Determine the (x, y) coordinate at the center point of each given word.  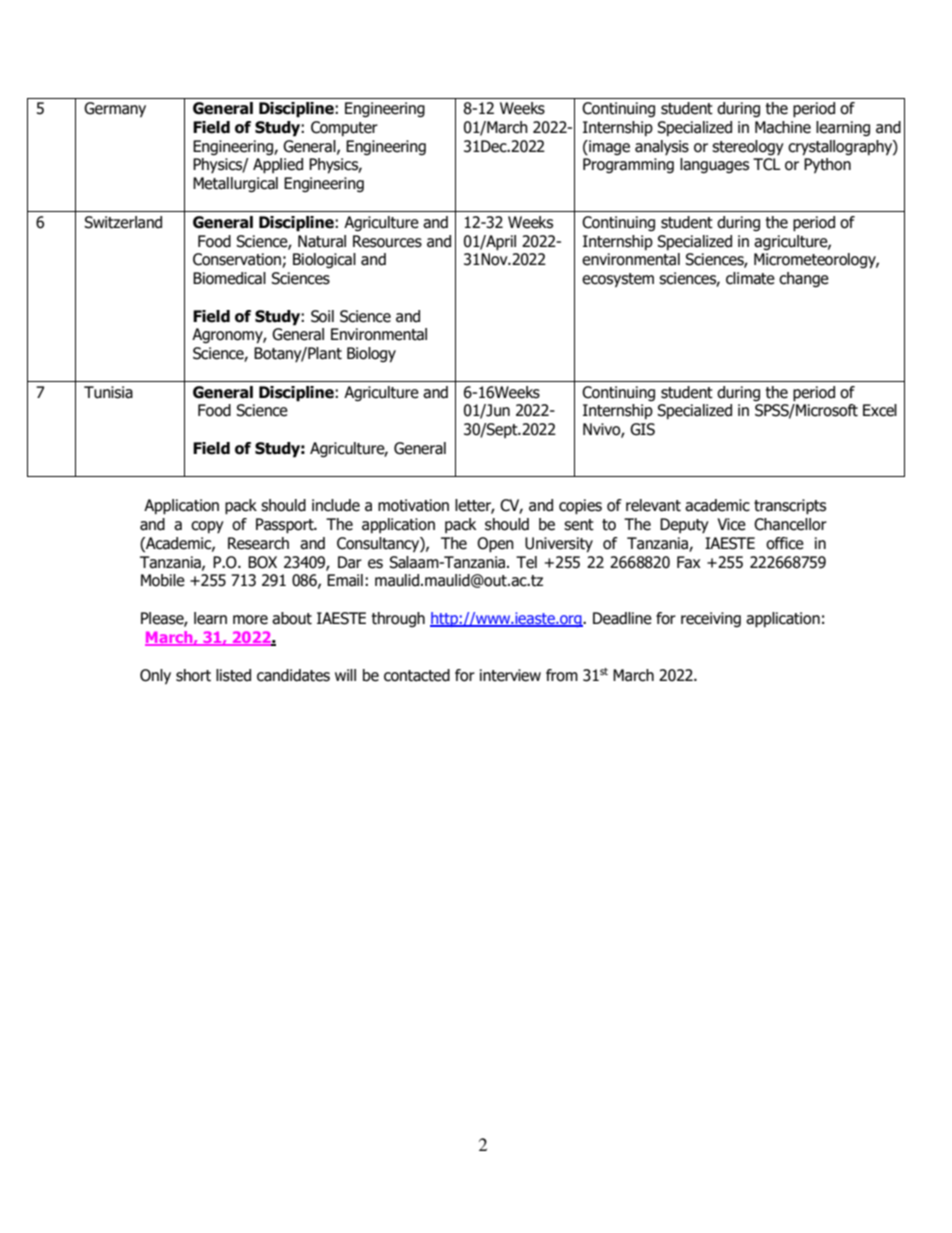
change (804, 279)
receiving (711, 619)
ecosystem (618, 280)
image (608, 147)
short (193, 675)
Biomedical (229, 278)
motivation (413, 505)
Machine (783, 127)
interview (510, 675)
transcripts (790, 507)
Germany (115, 109)
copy (207, 527)
